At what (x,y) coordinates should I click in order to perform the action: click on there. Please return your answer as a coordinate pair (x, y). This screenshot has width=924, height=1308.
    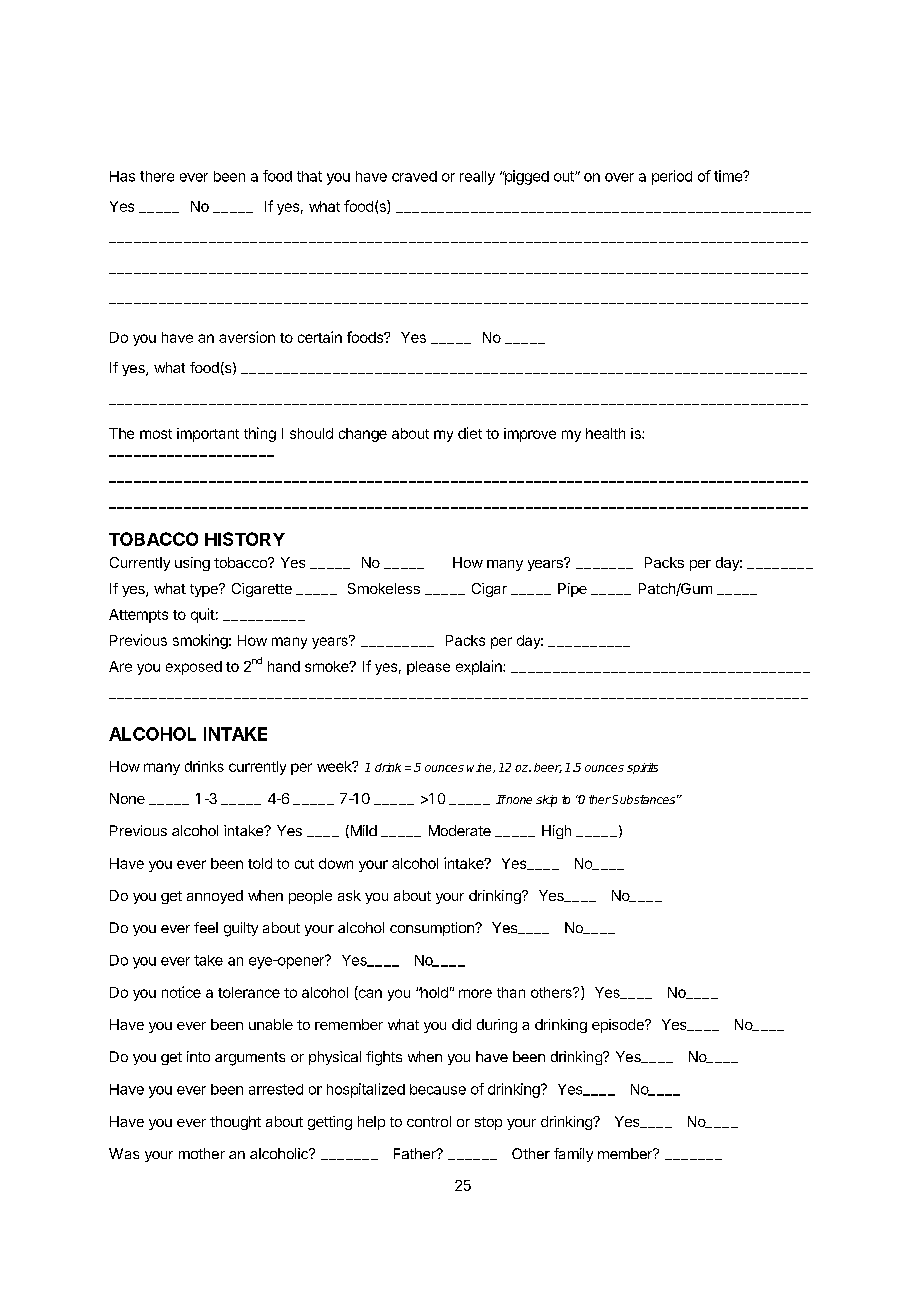
    Looking at the image, I should click on (157, 176).
